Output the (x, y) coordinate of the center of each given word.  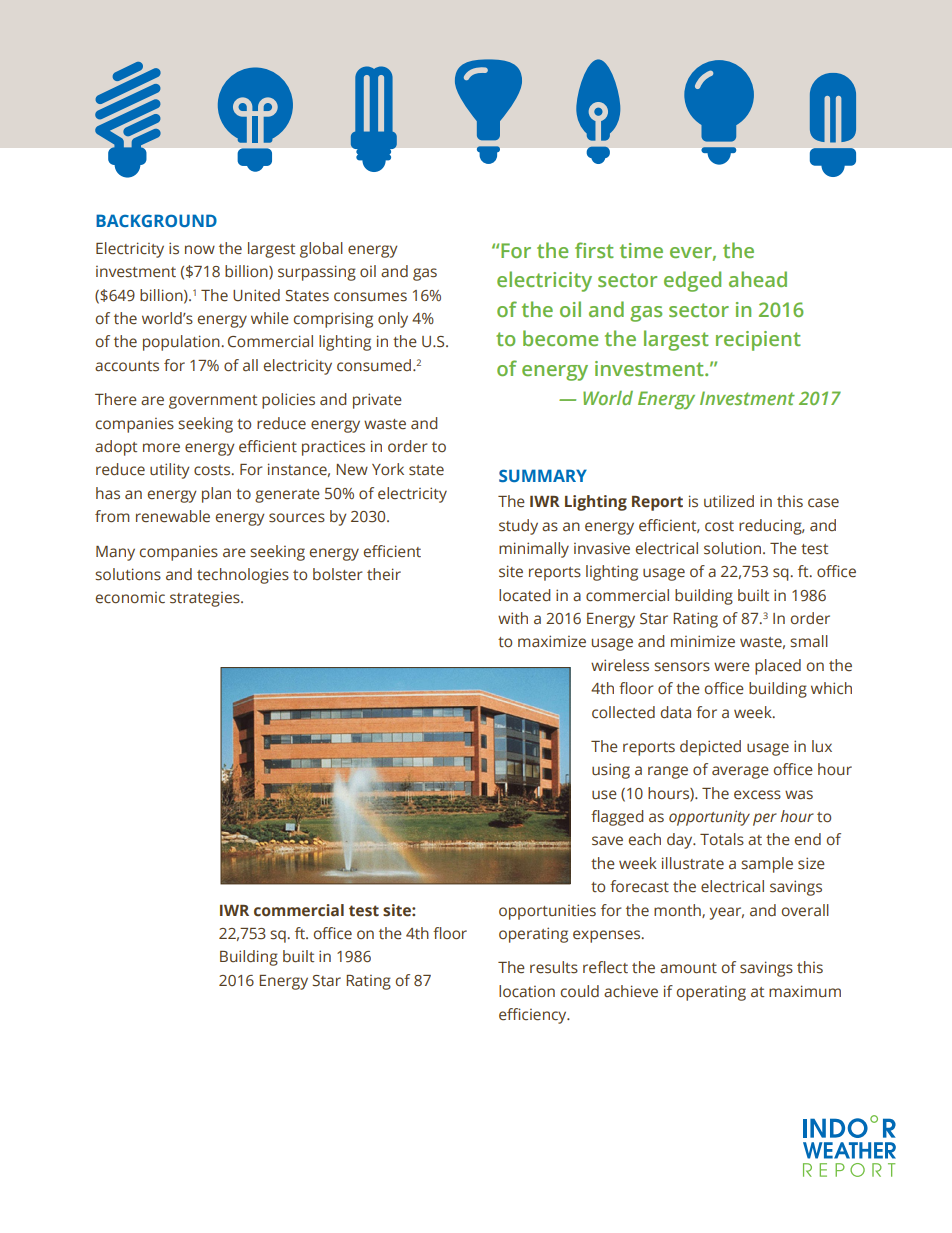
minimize (703, 641)
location (527, 991)
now (200, 249)
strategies (206, 599)
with (513, 618)
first (594, 250)
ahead (758, 279)
